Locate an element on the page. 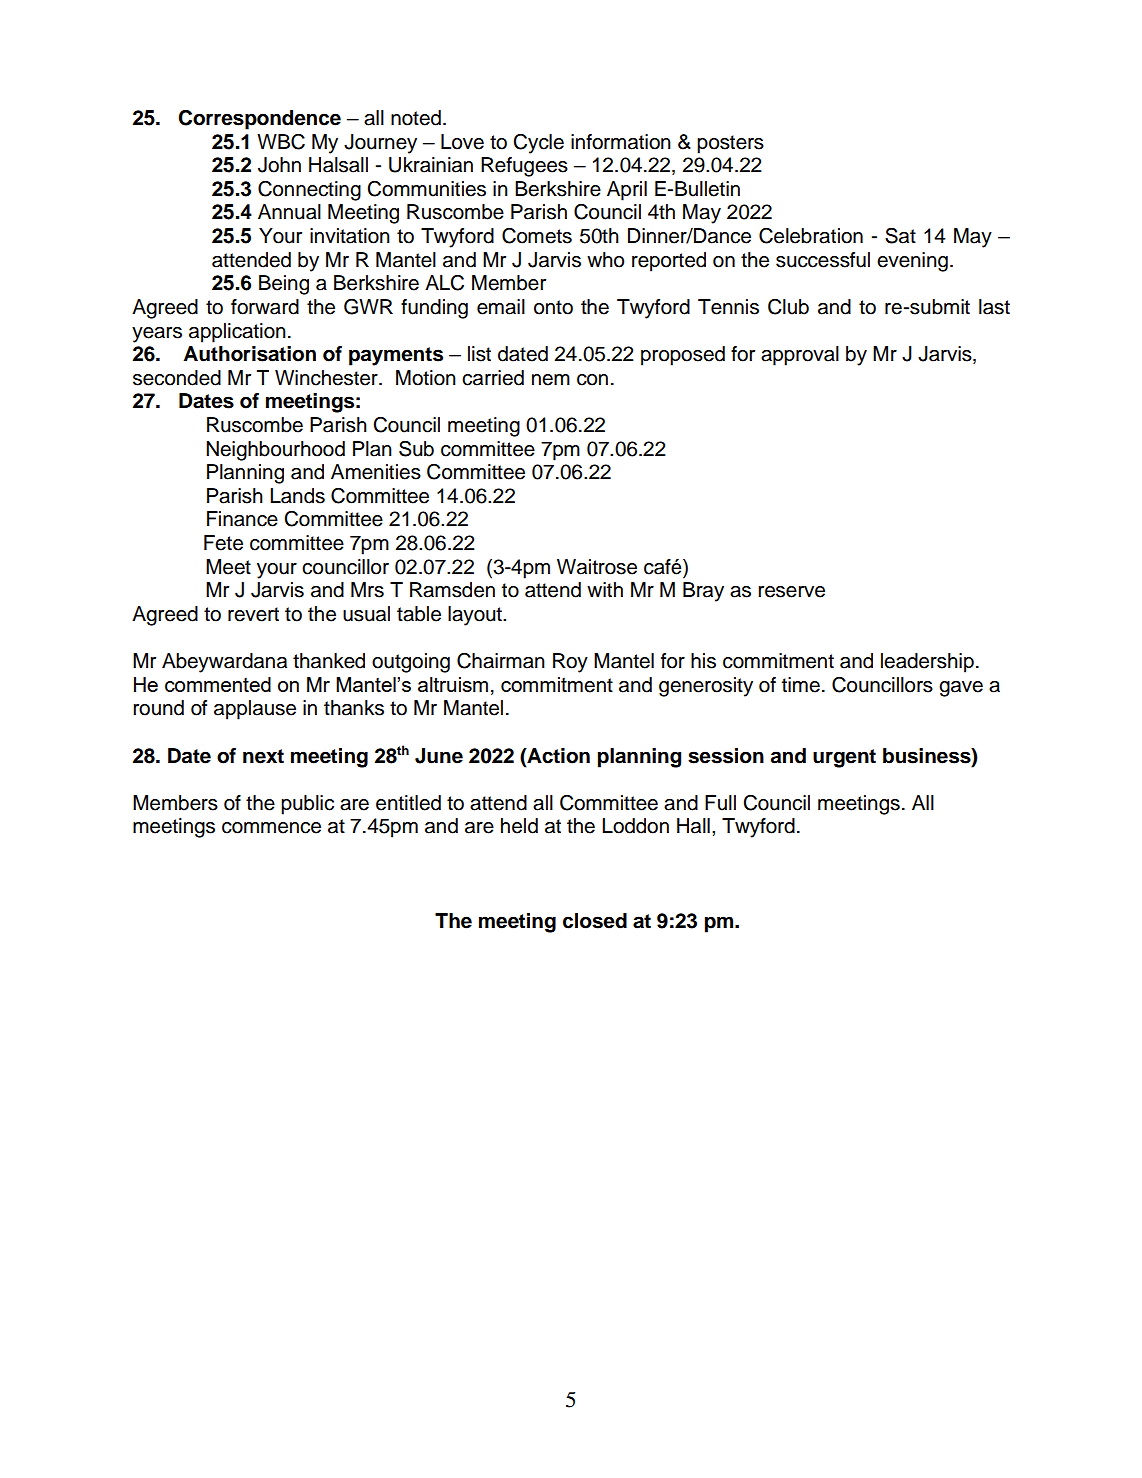  application is located at coordinates (237, 333).
